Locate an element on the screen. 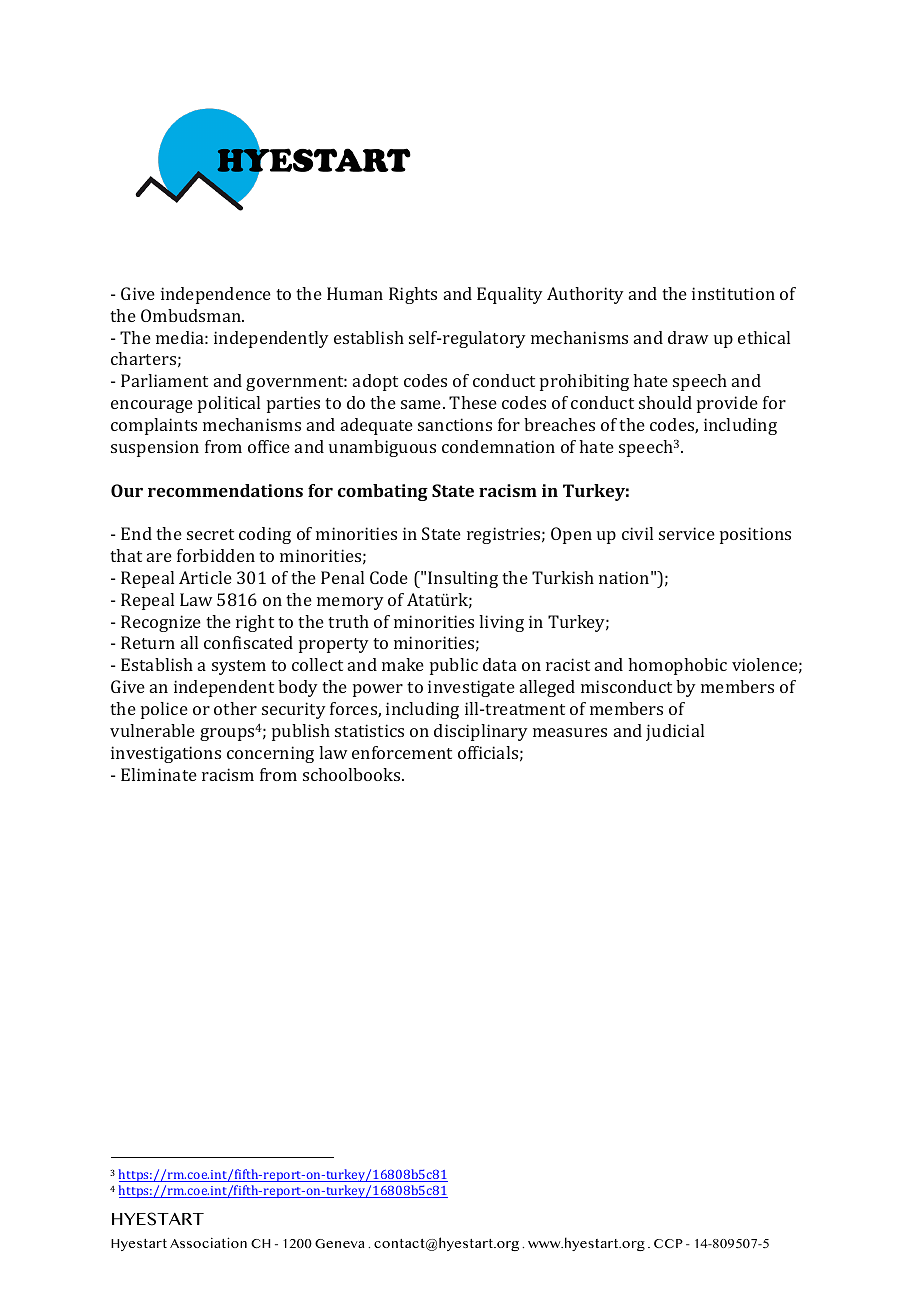 The image size is (924, 1308). Association is located at coordinates (208, 1242).
